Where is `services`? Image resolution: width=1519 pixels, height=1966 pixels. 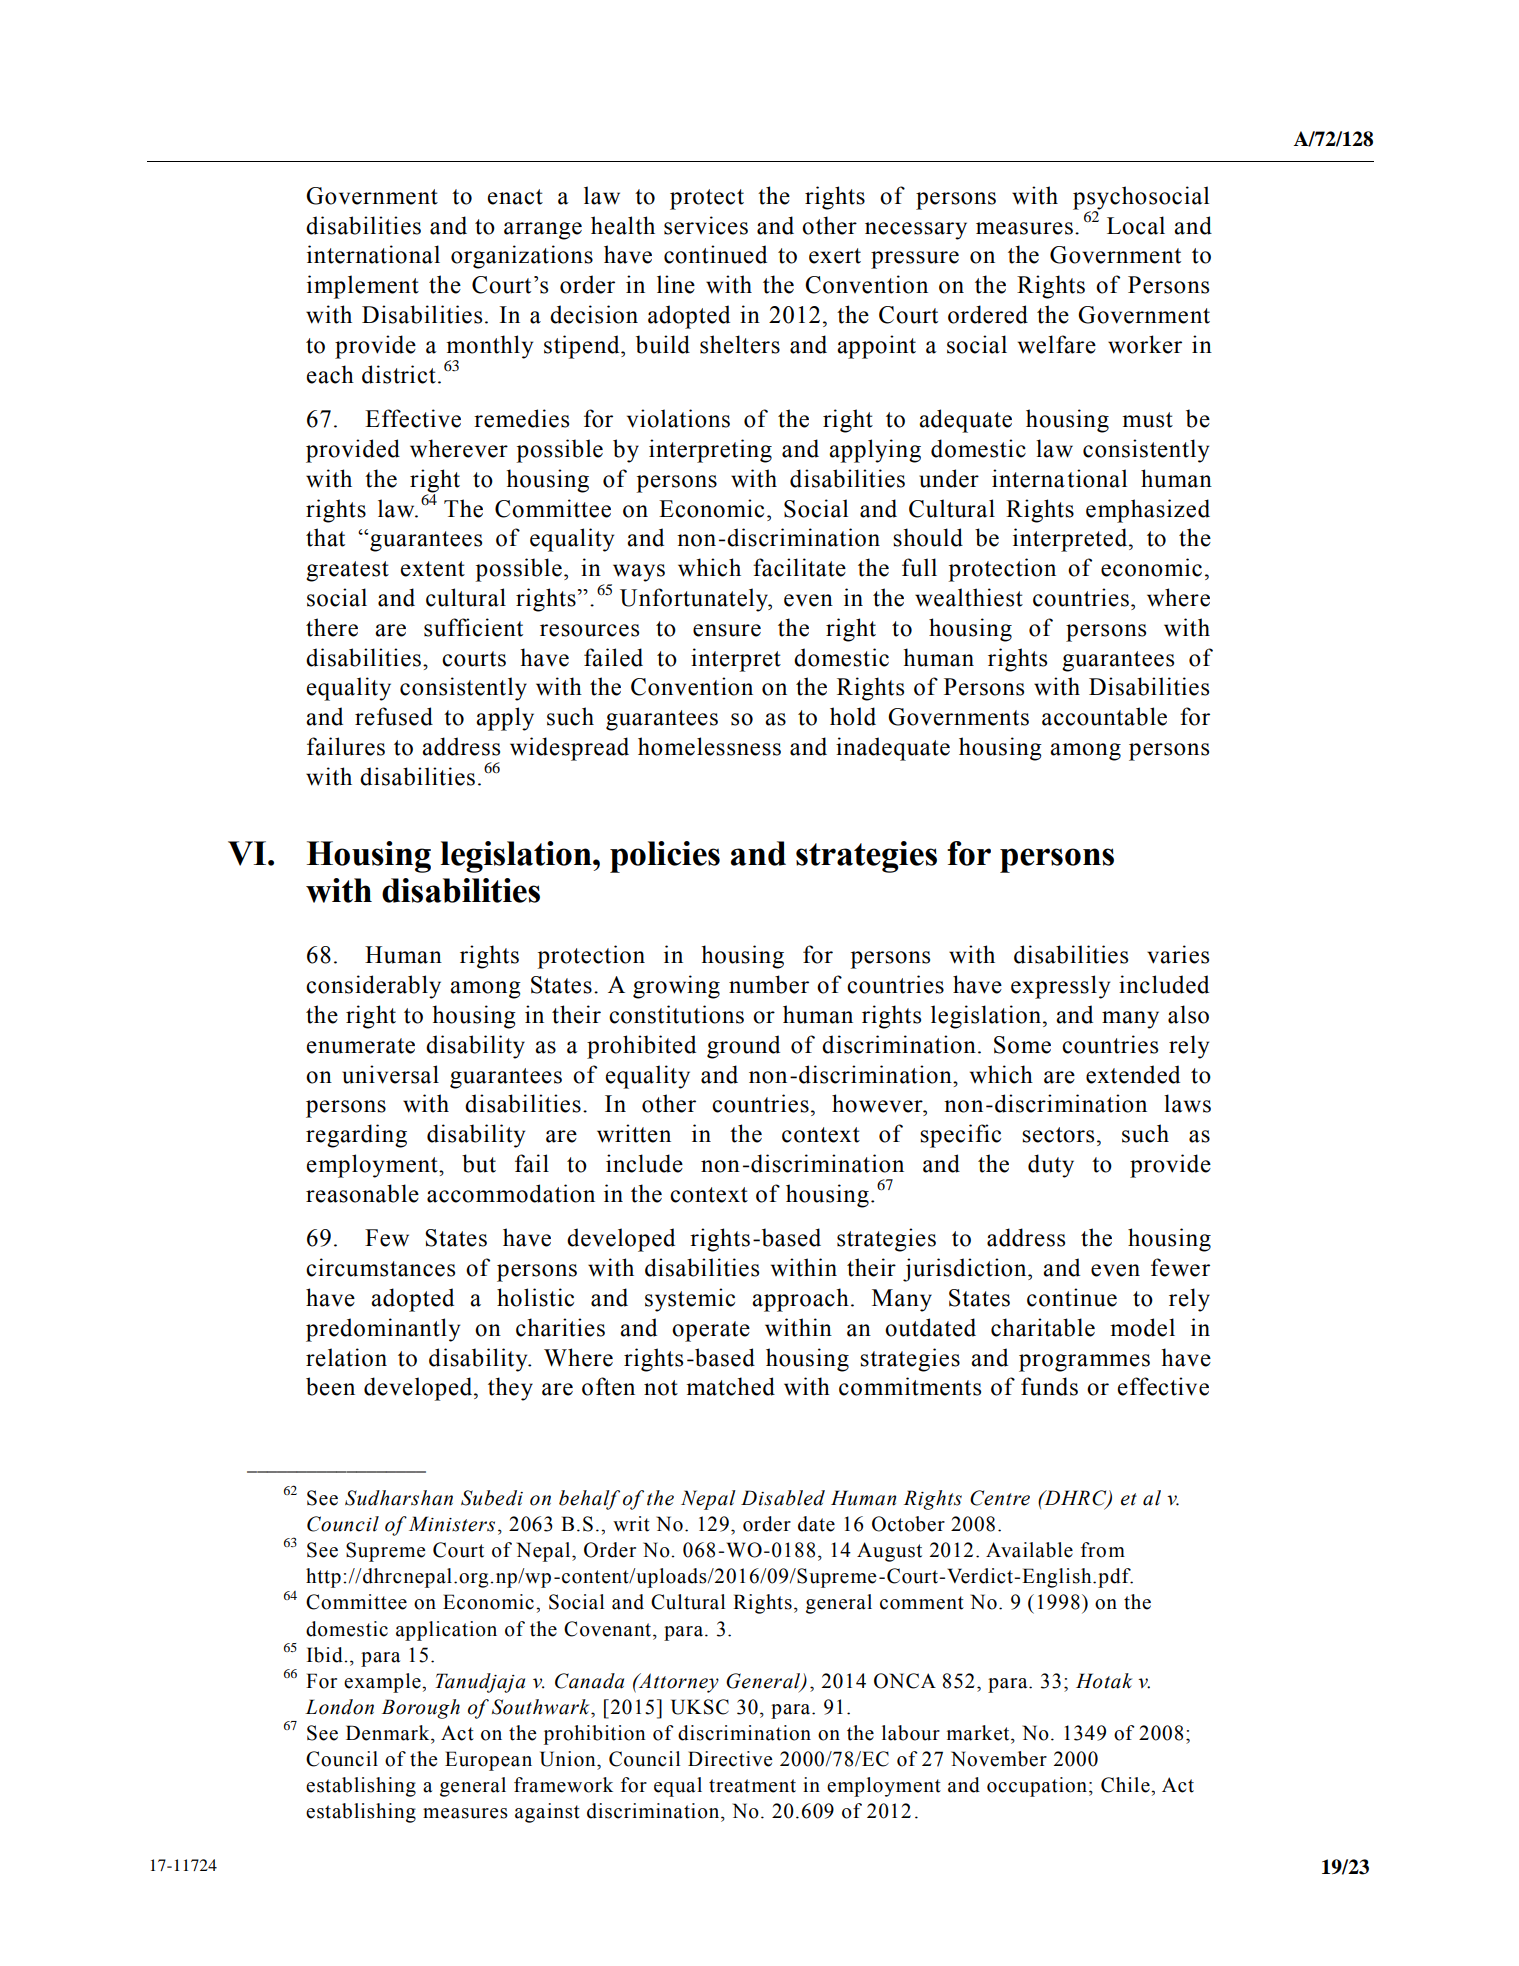
services is located at coordinates (706, 225).
